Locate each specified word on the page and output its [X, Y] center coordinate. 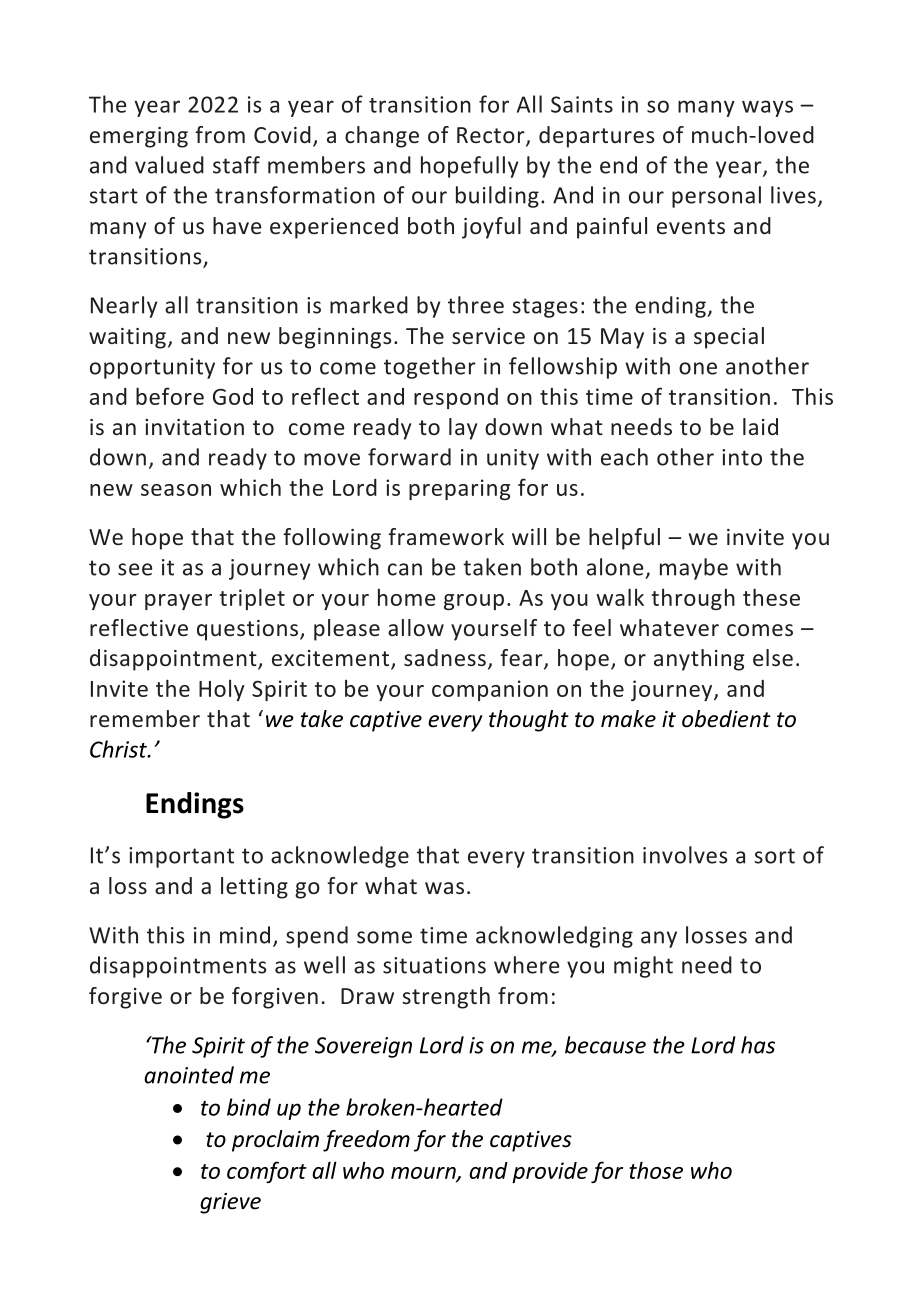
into [742, 457]
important [181, 857]
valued [169, 165]
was [444, 888]
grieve [230, 1203]
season [176, 490]
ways [767, 108]
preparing [459, 489]
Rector [492, 136]
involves [685, 855]
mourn [424, 1174]
